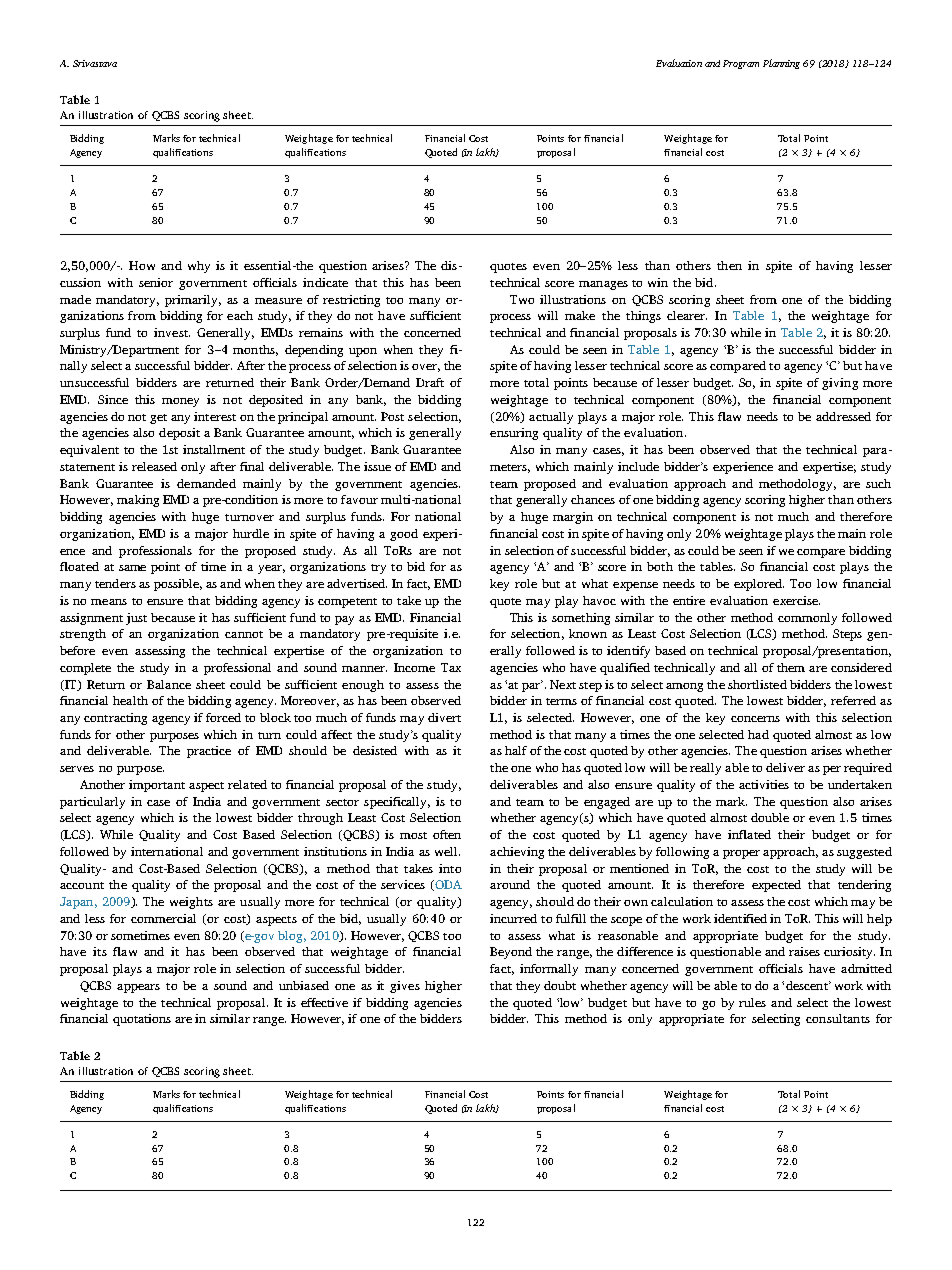  I want to click on interest, so click(215, 416).
